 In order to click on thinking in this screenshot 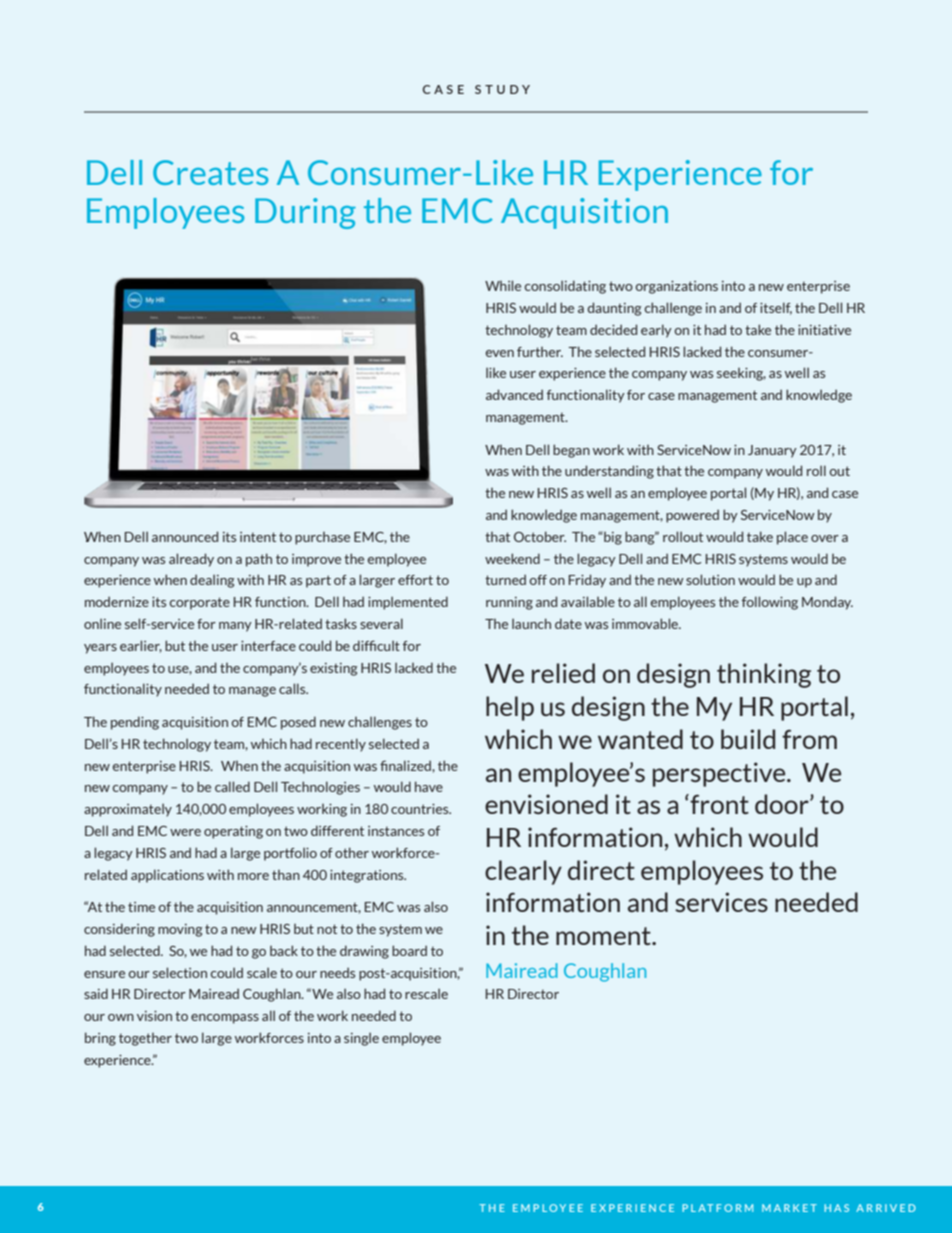, I will do `click(764, 675)`.
